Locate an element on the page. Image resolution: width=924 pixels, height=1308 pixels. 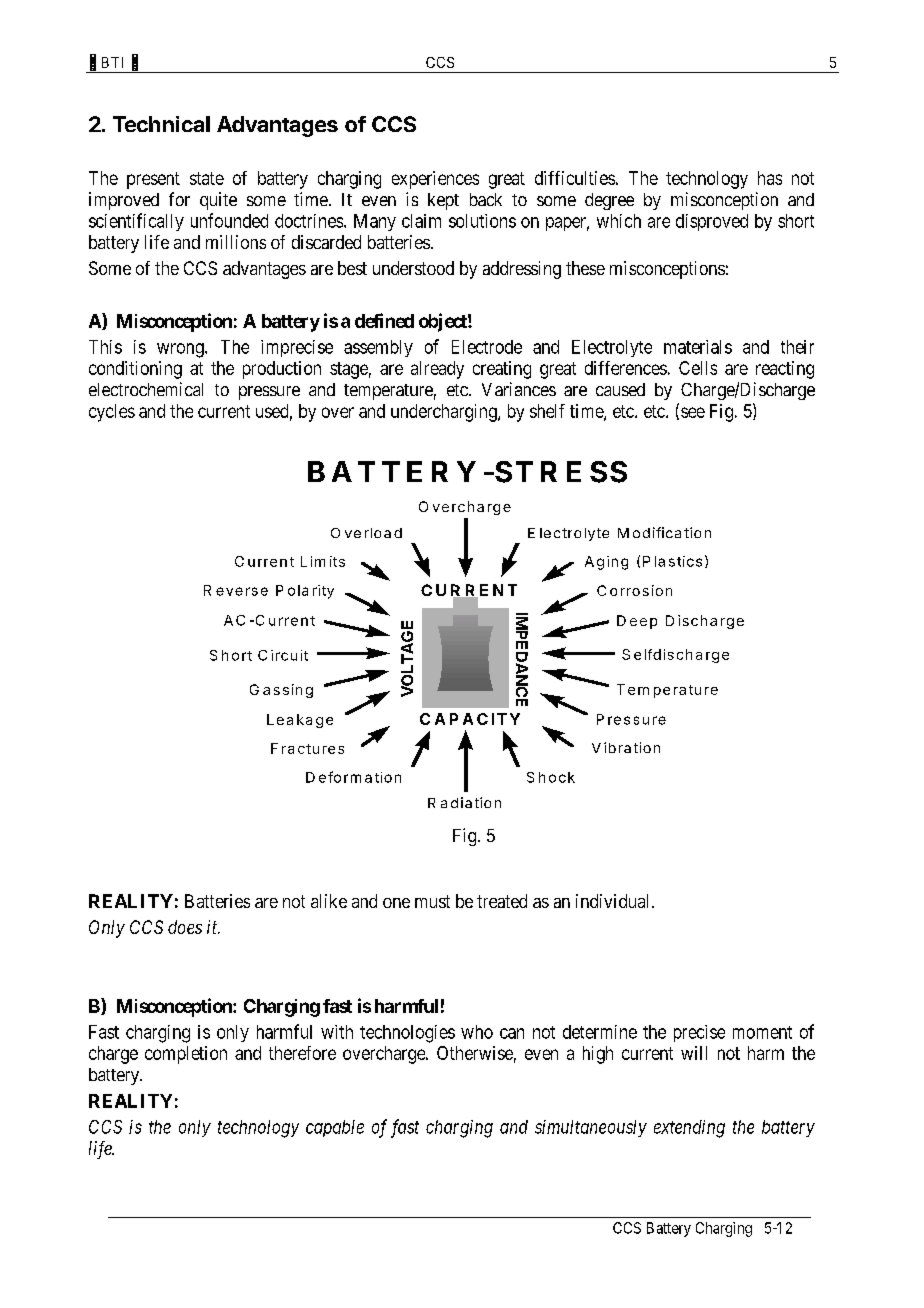
Technical is located at coordinates (161, 124).
